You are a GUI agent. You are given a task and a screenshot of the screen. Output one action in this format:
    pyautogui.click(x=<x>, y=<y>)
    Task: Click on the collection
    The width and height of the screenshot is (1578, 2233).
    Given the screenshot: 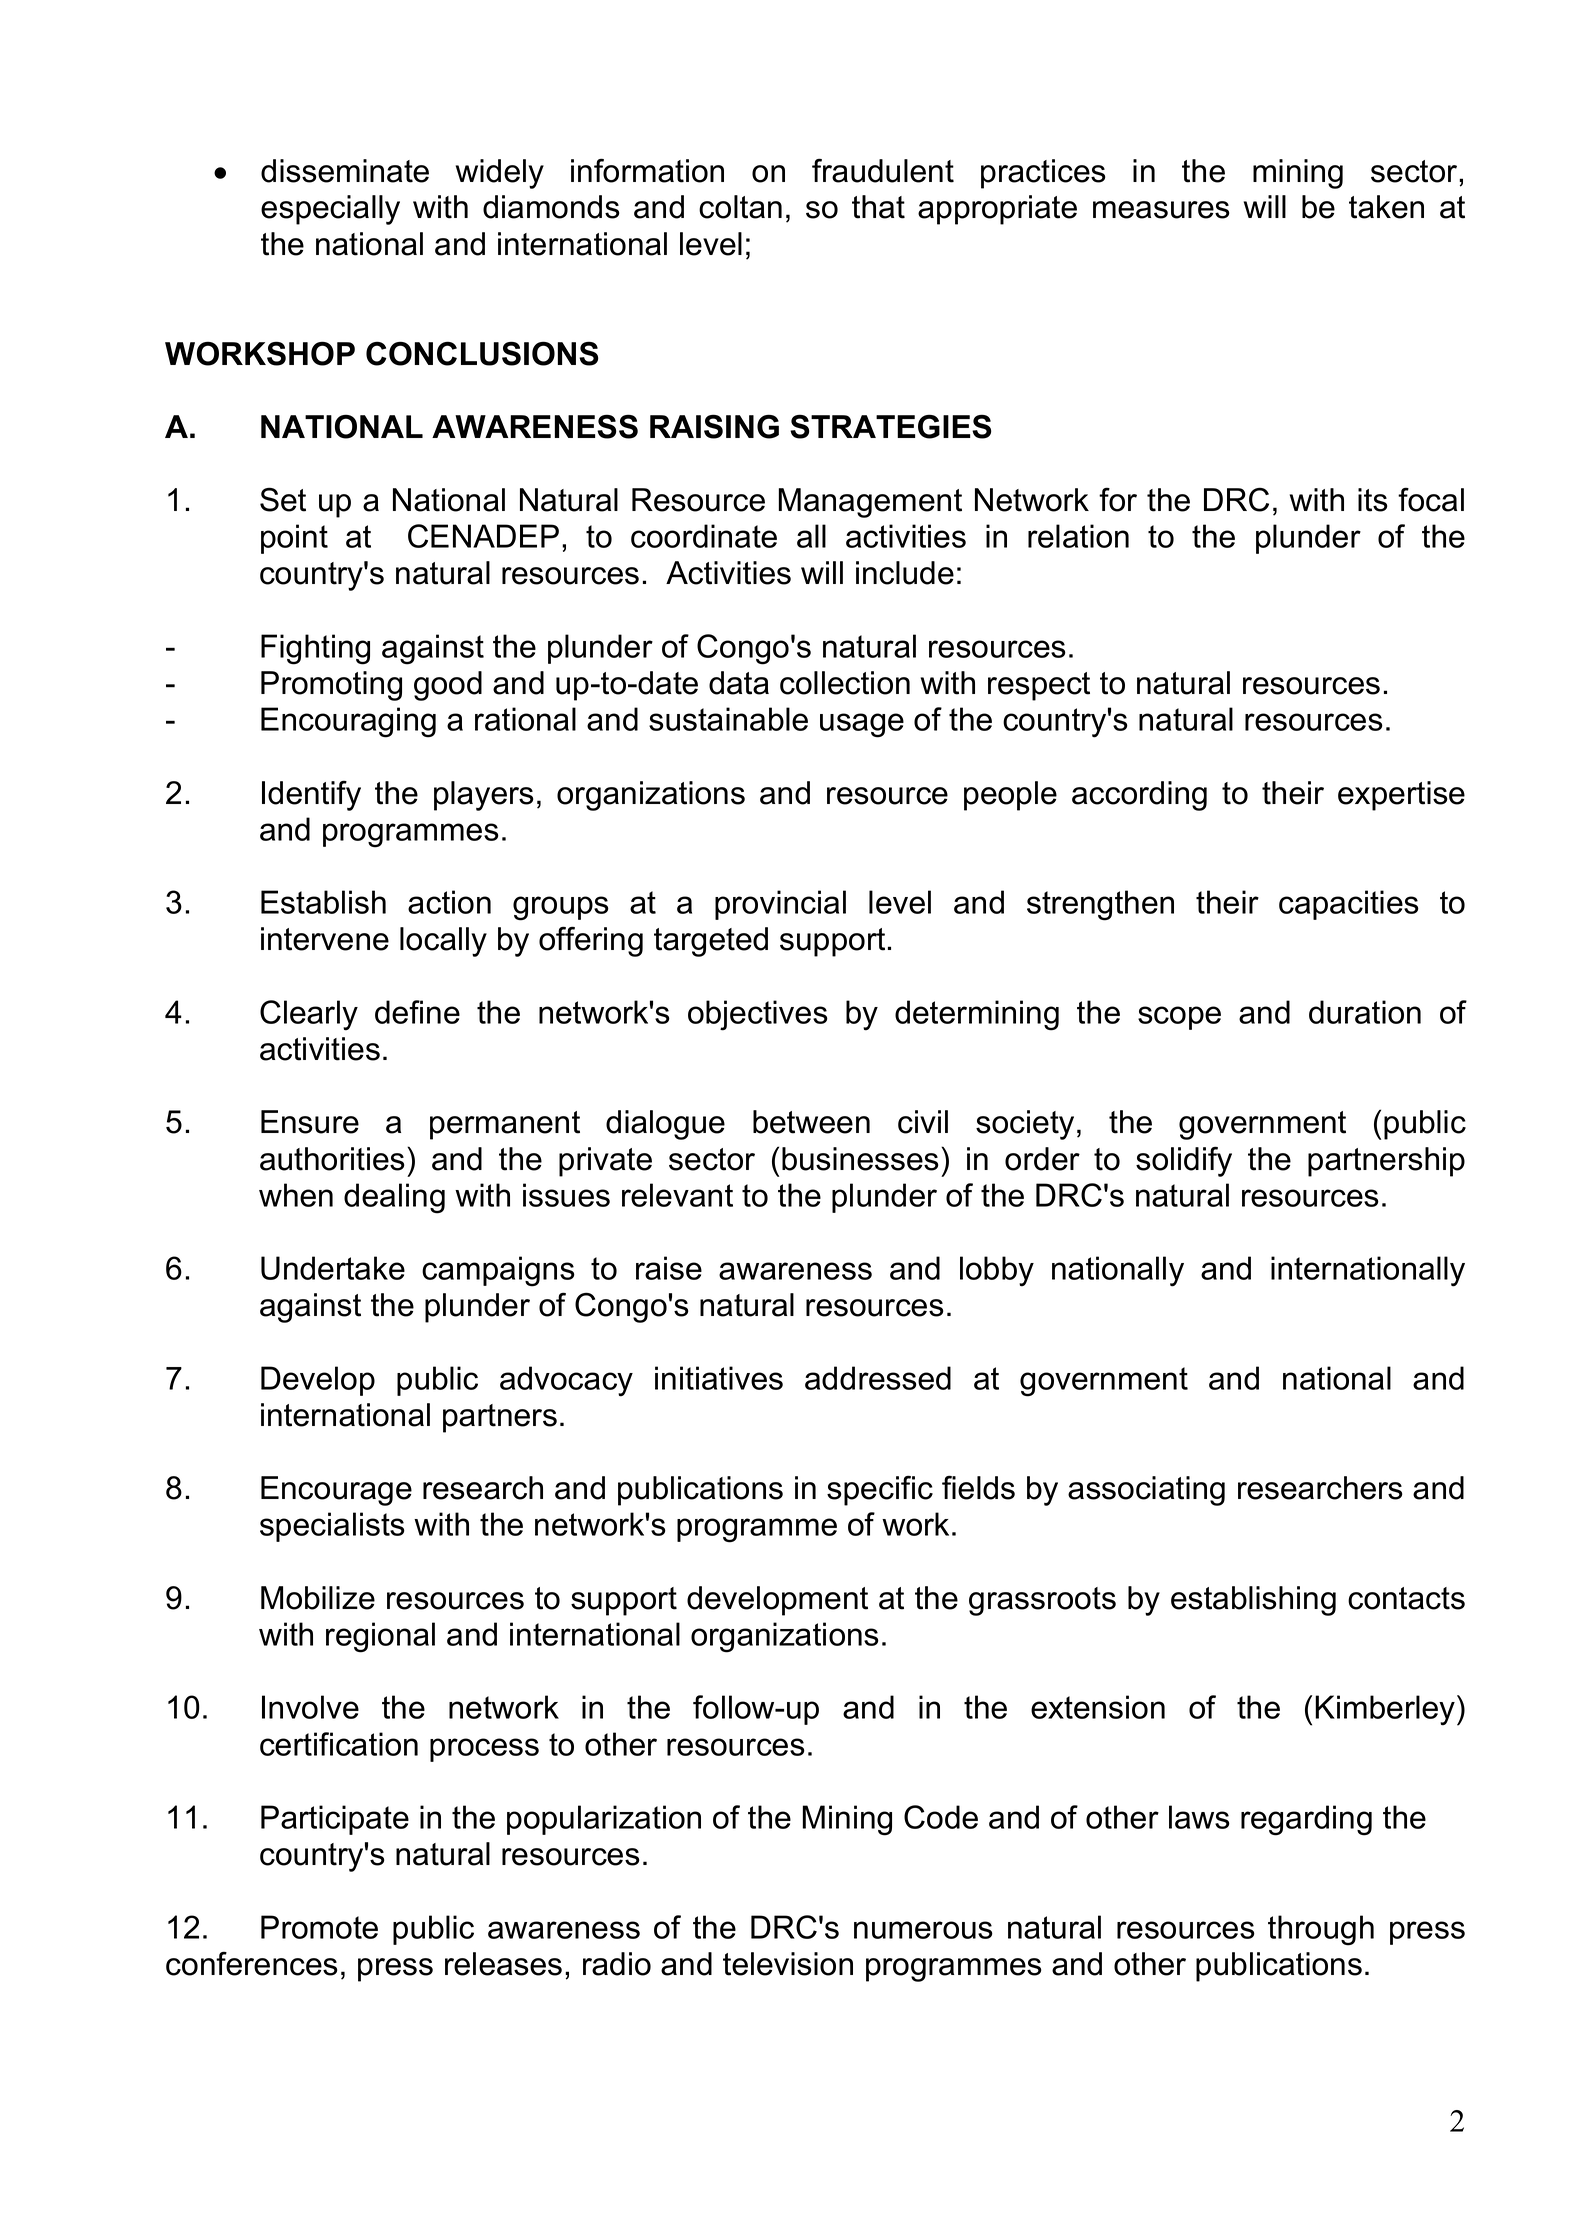 What is the action you would take?
    pyautogui.click(x=845, y=683)
